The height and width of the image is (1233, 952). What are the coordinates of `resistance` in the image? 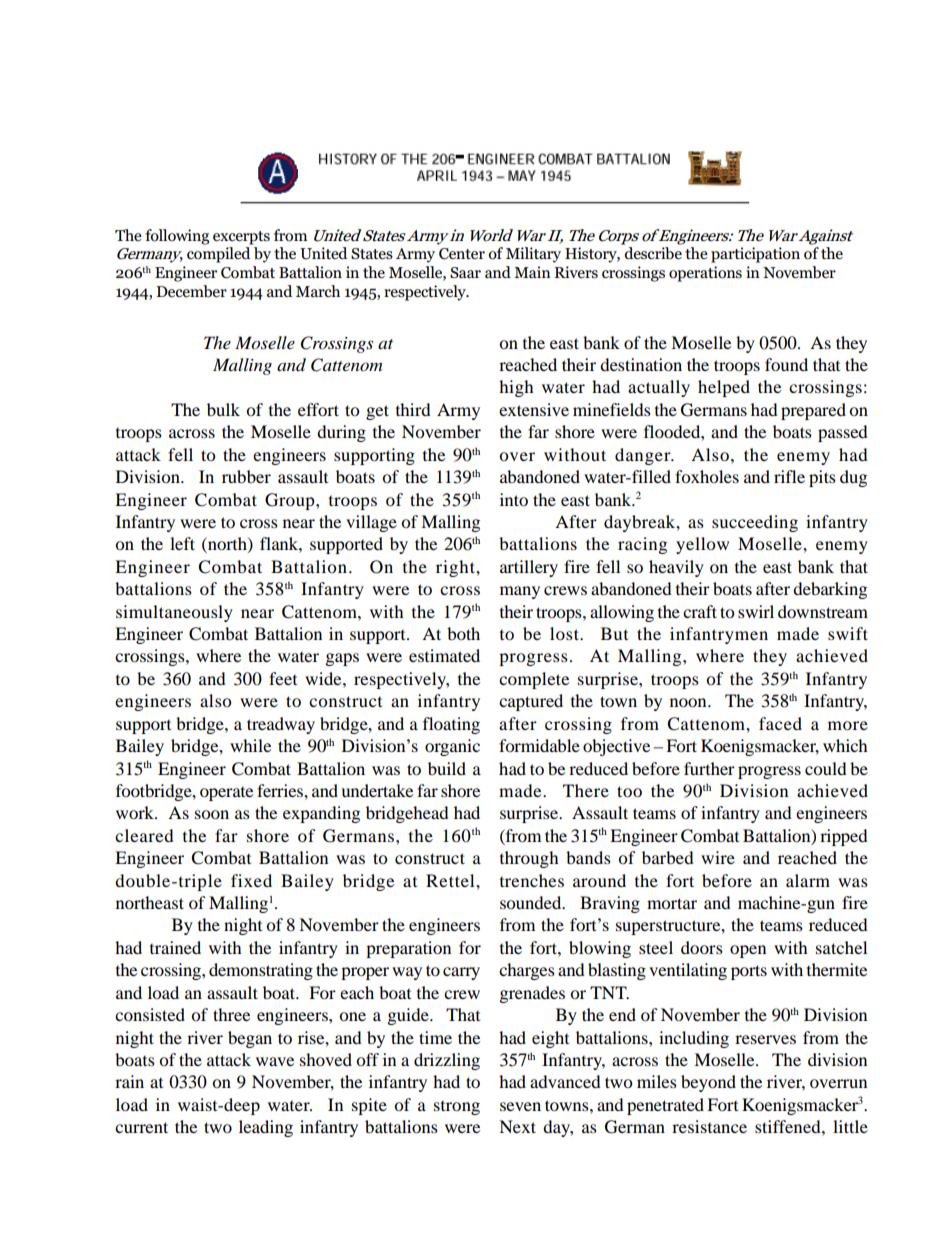 It's located at (709, 1126).
